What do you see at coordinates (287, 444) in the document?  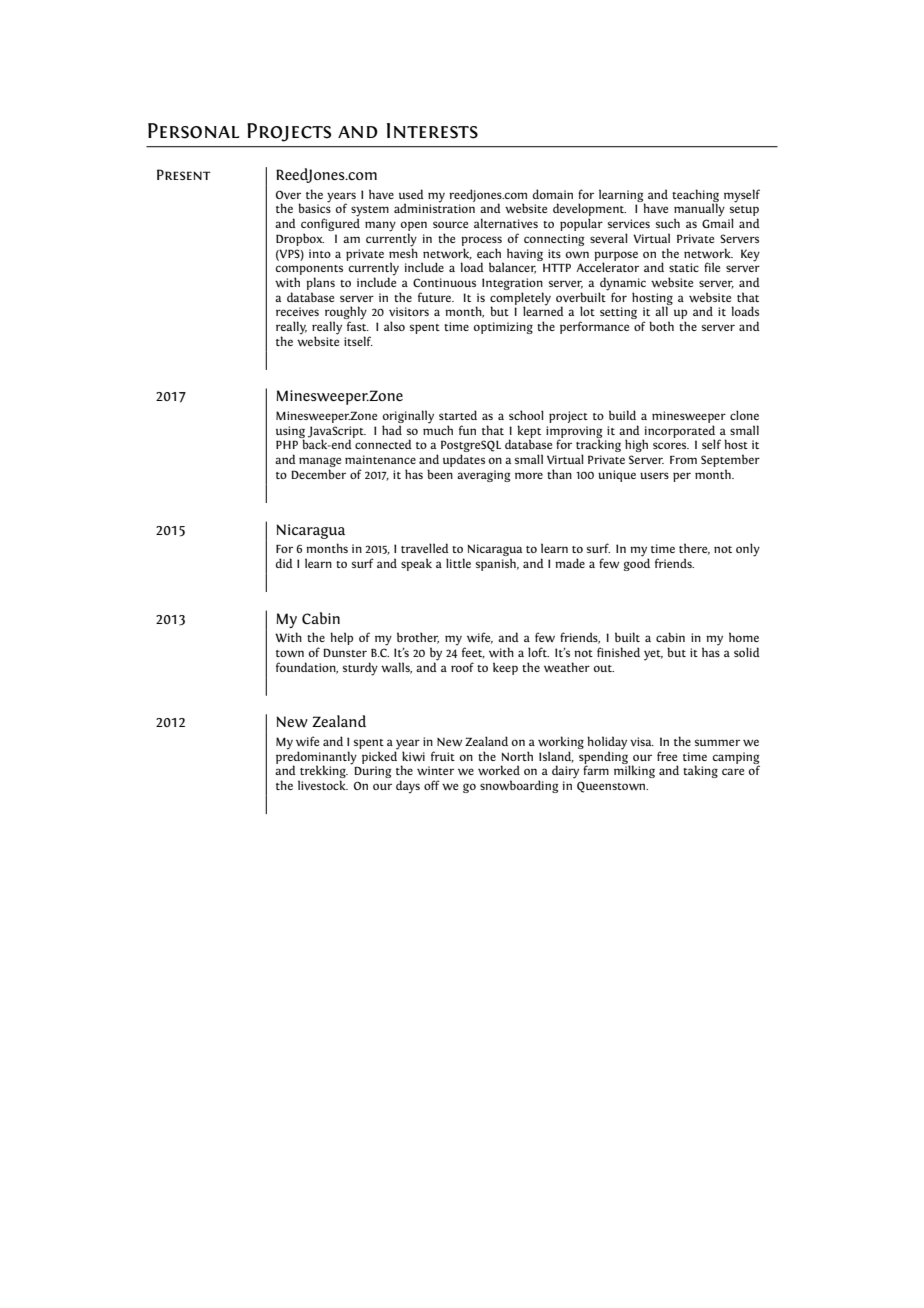 I see `PHP` at bounding box center [287, 444].
